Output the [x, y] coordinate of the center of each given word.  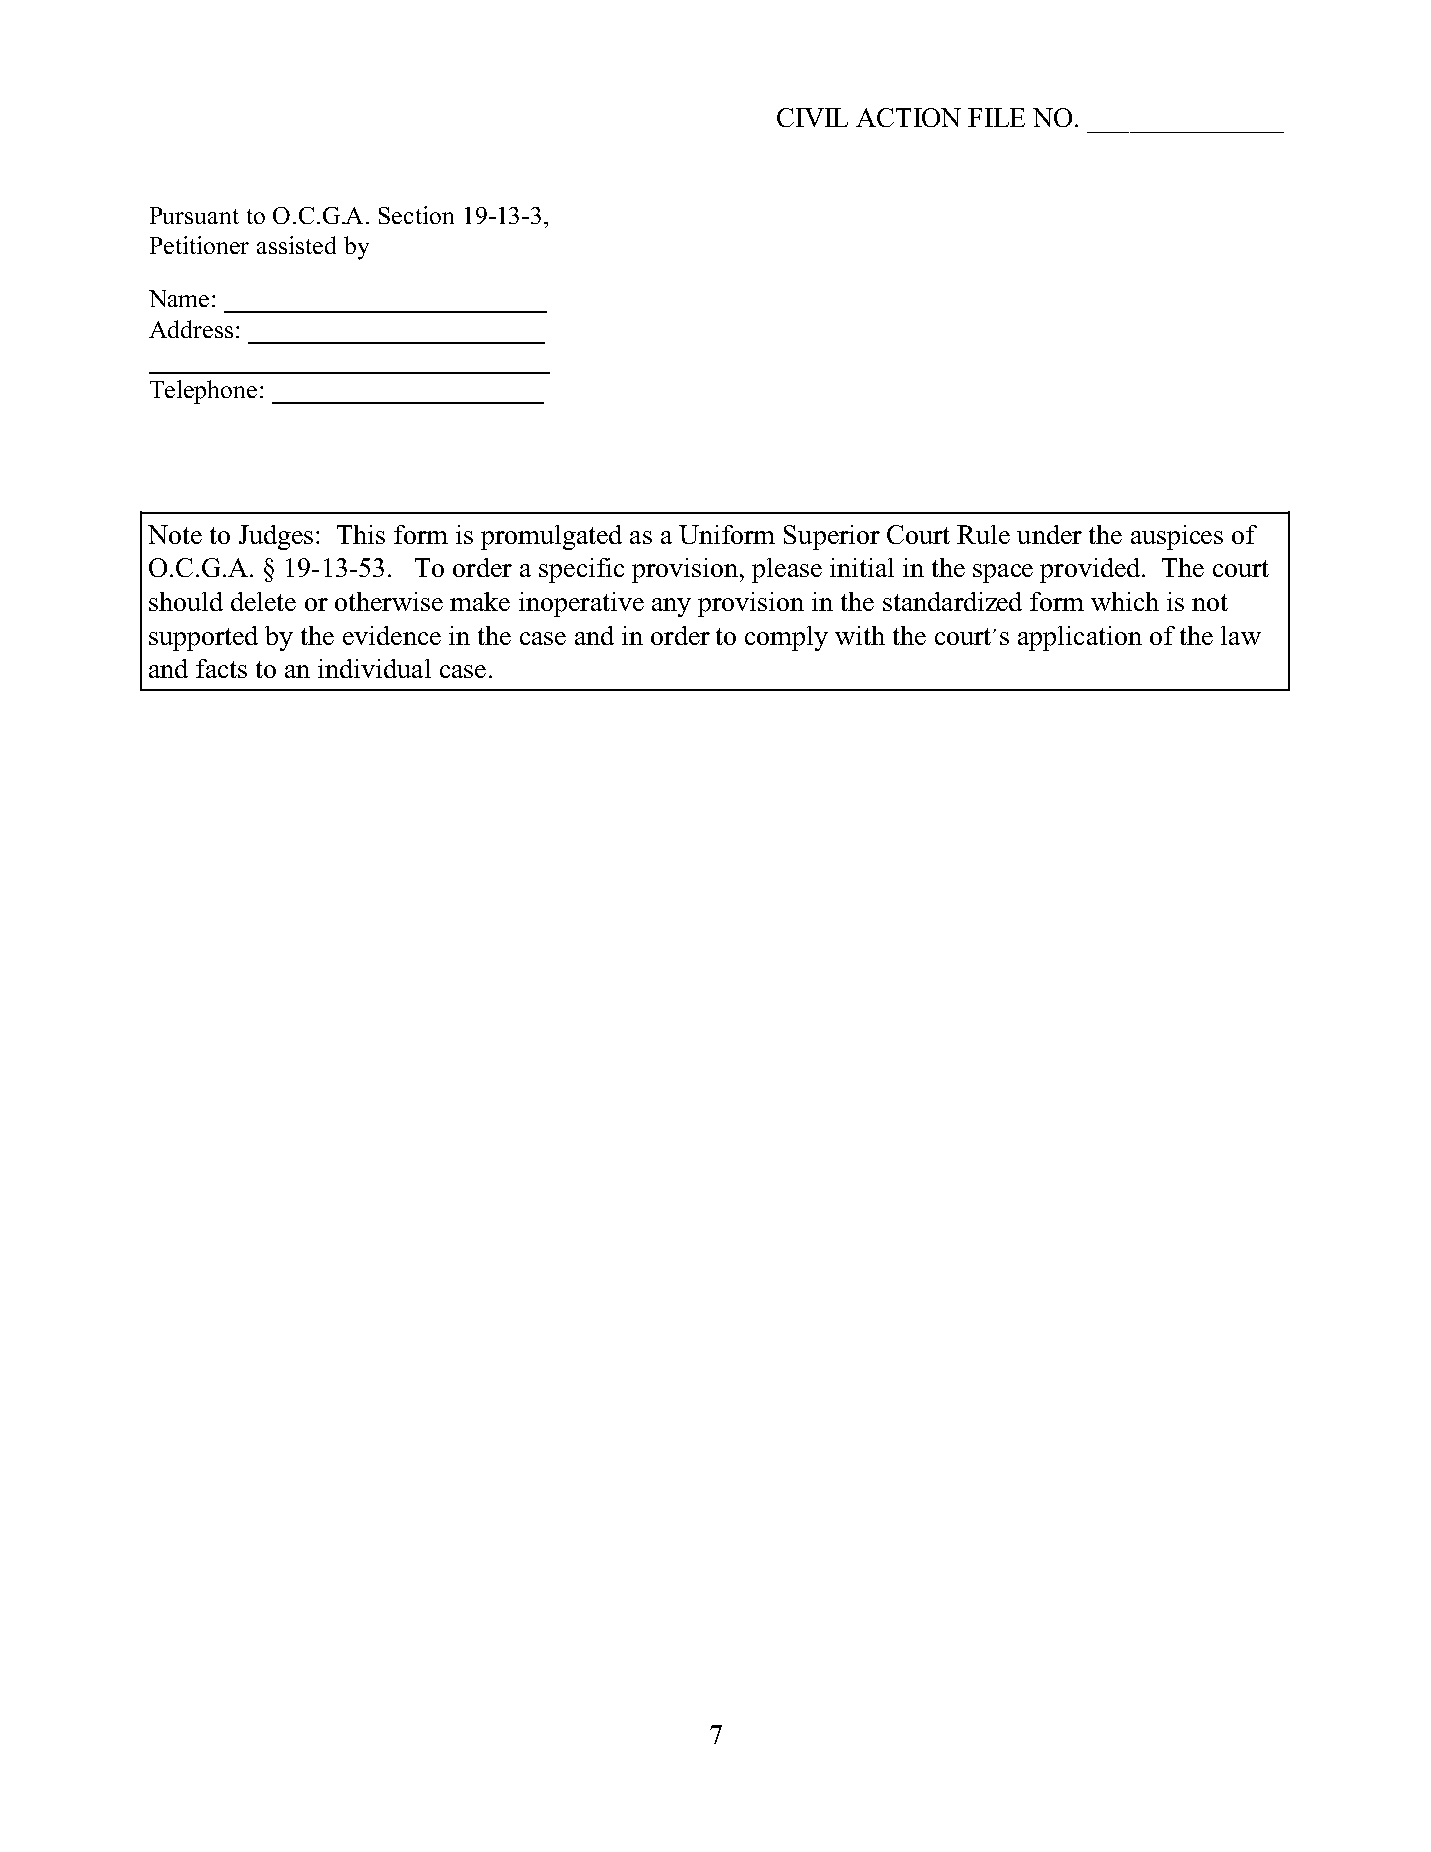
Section [416, 215]
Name [179, 298]
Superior [832, 537]
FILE [996, 117]
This [361, 534]
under [1049, 534]
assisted [296, 245]
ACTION [908, 117]
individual [374, 668]
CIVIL [812, 117]
